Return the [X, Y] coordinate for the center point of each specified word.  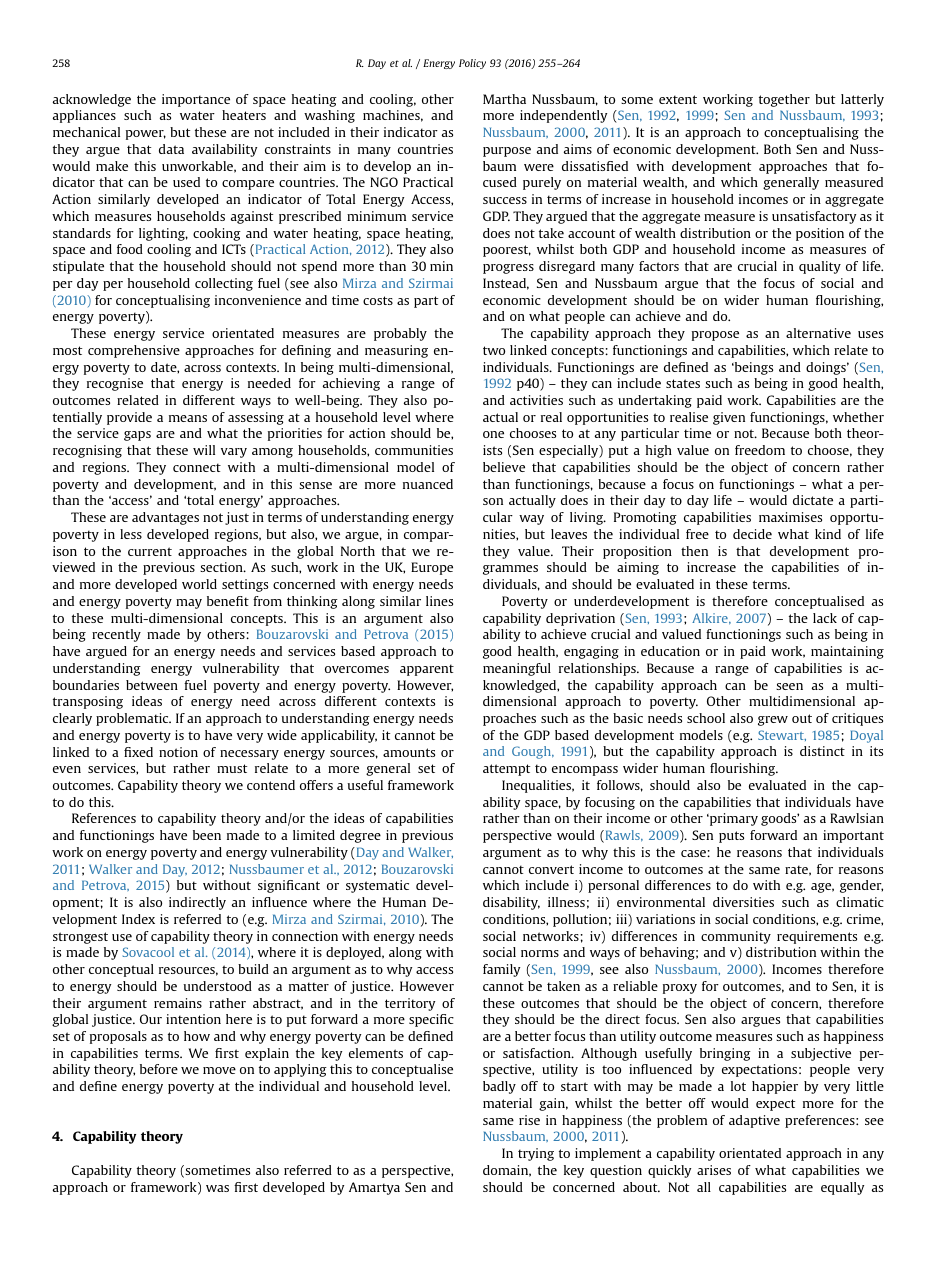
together [784, 100]
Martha [504, 99]
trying [536, 1154]
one [493, 434]
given [729, 418]
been [207, 835]
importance [196, 100]
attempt [506, 770]
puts [731, 837]
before [159, 1069]
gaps [137, 436]
